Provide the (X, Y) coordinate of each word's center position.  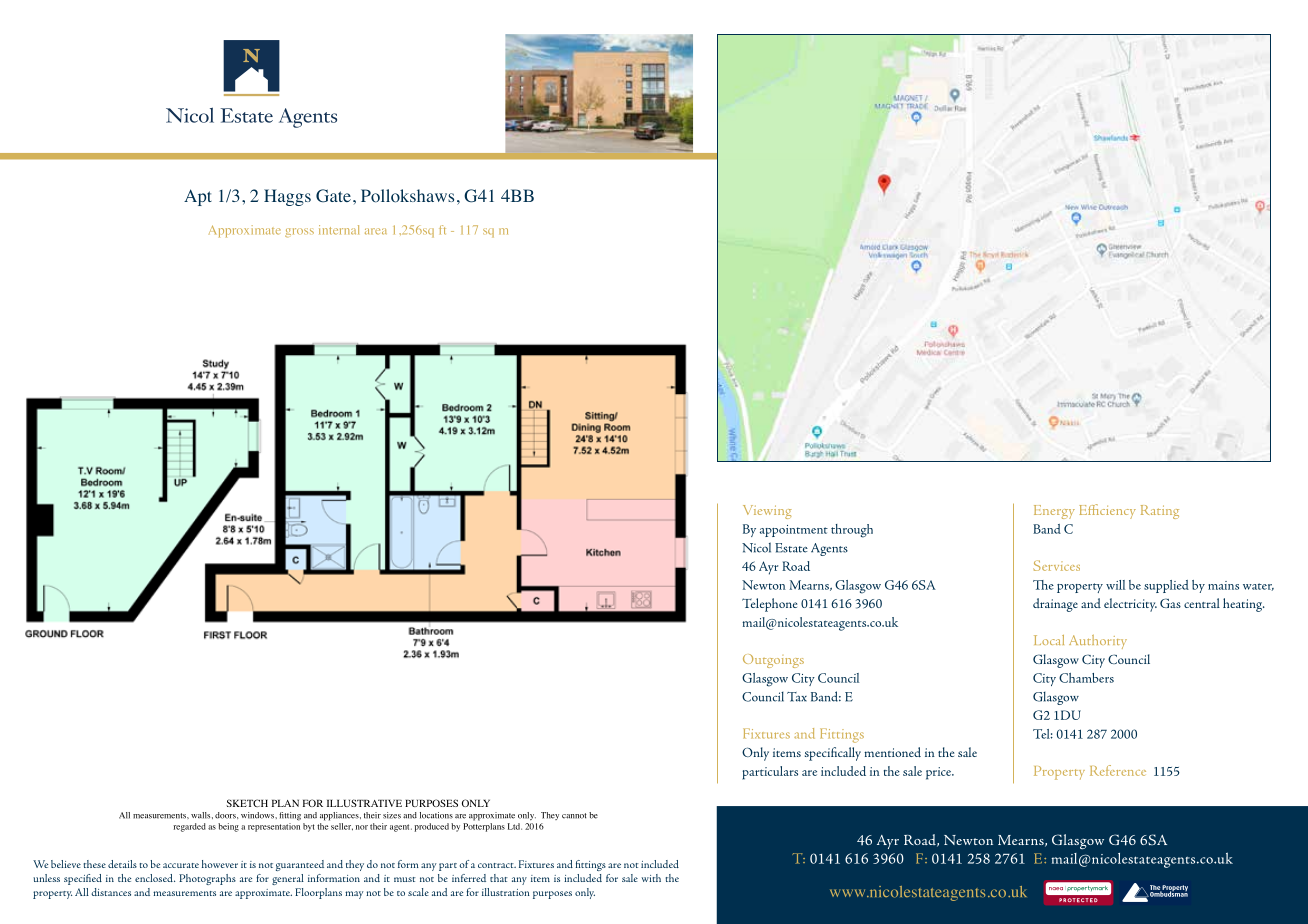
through (852, 531)
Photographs (207, 879)
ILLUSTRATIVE (364, 803)
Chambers (1086, 678)
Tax (797, 697)
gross (299, 233)
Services (1056, 565)
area (376, 231)
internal (339, 230)
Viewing (767, 512)
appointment (794, 531)
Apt (198, 197)
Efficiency (1107, 511)
